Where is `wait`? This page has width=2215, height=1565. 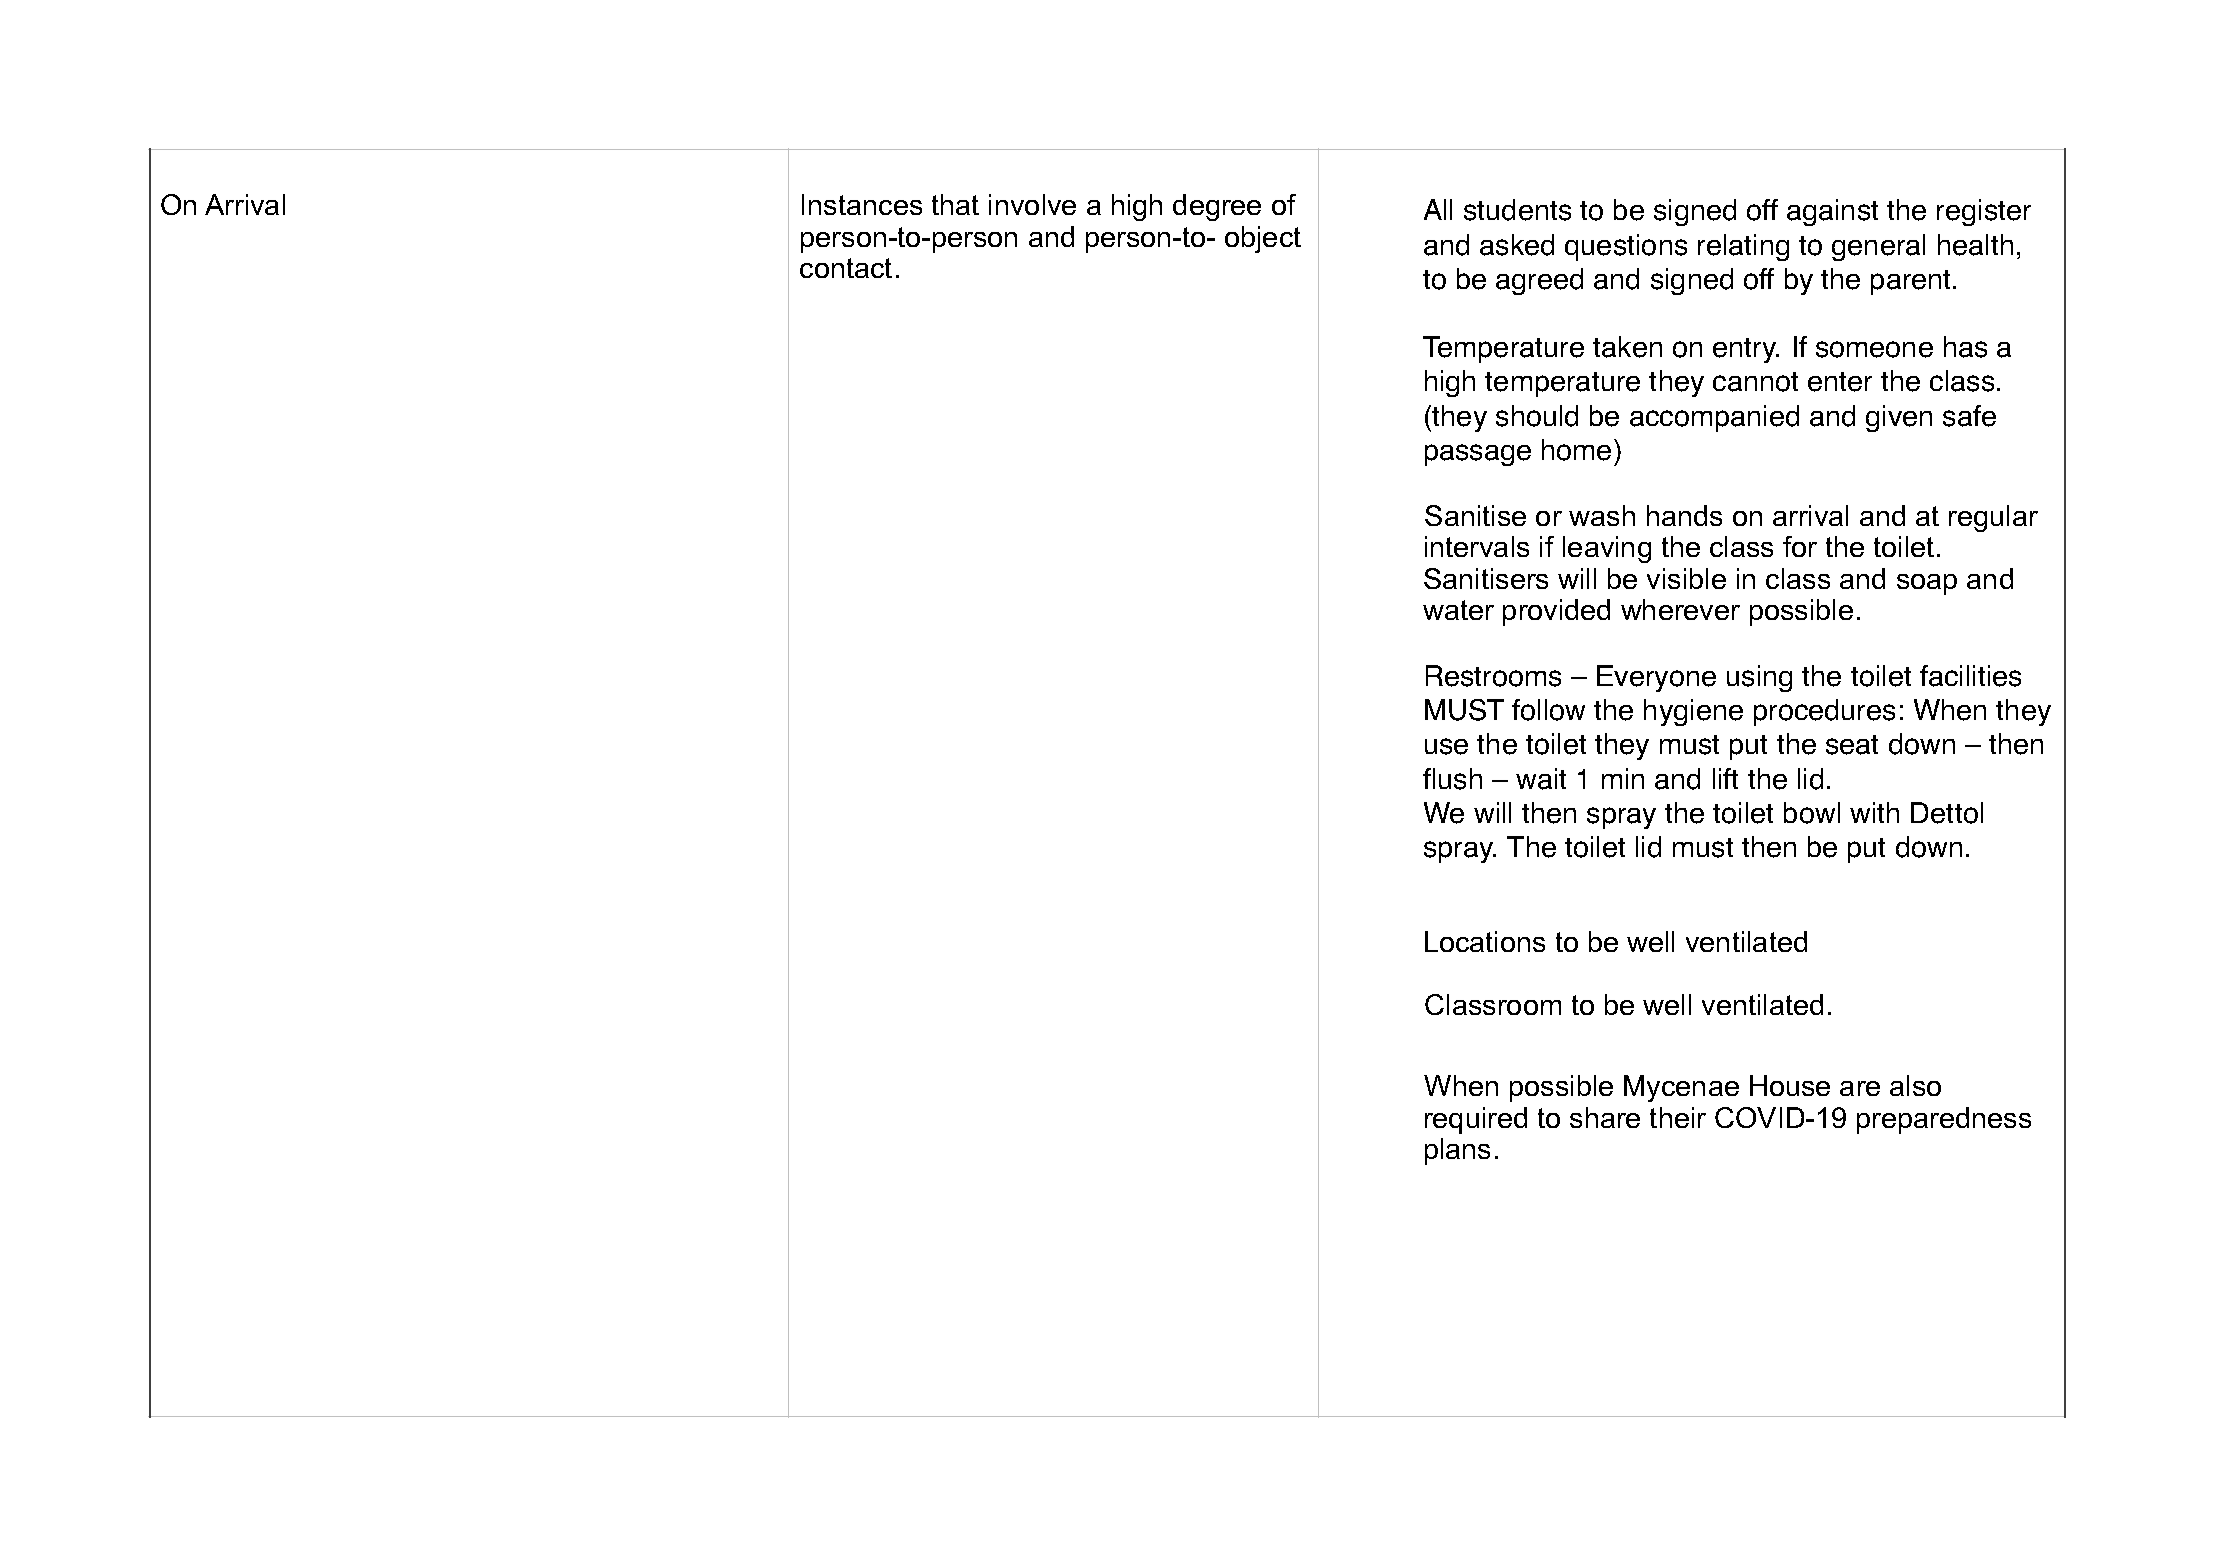 wait is located at coordinates (1541, 779).
